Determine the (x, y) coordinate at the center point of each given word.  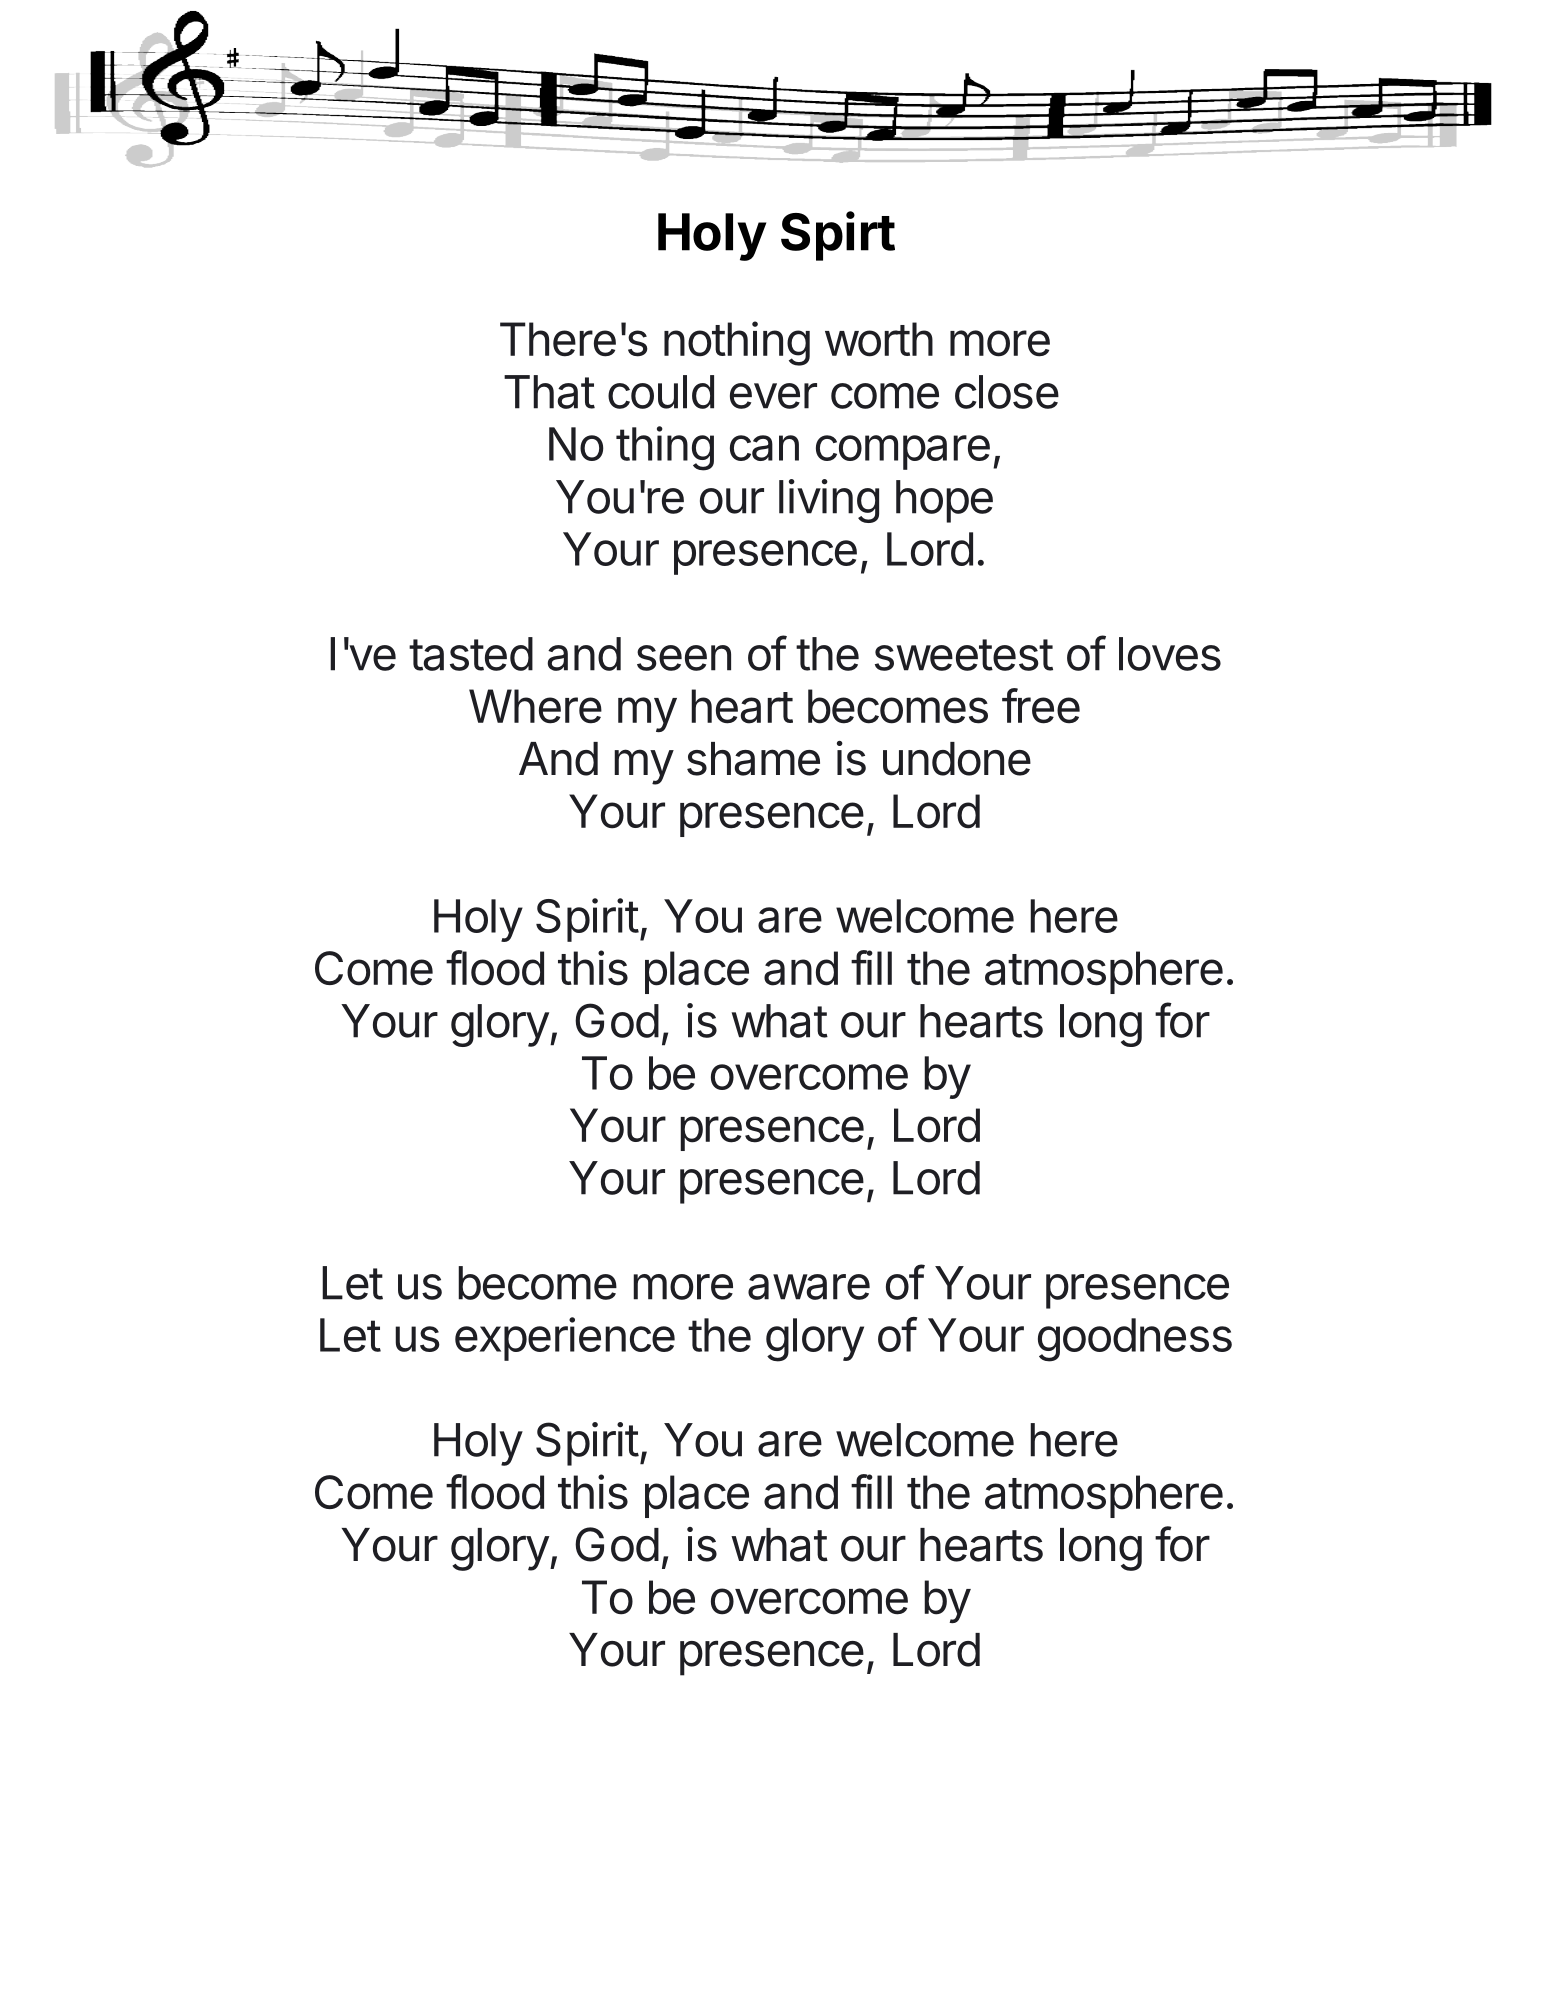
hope (944, 501)
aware (809, 1287)
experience (565, 1339)
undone (957, 759)
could (661, 392)
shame (753, 759)
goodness (1135, 1340)
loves (1170, 654)
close (1007, 392)
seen (684, 658)
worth (879, 339)
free (1041, 706)
